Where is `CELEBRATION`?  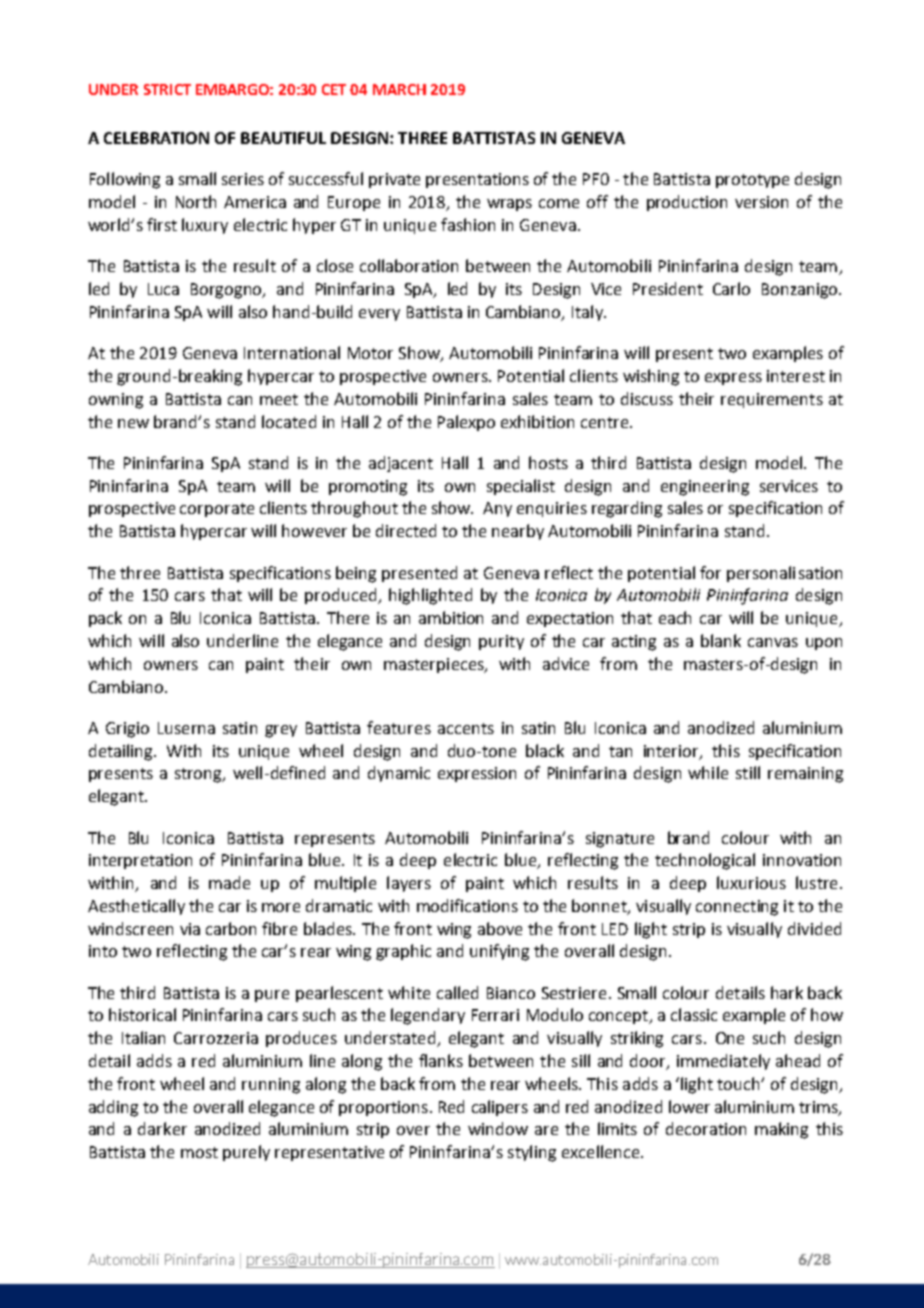
CELEBRATION is located at coordinates (156, 138).
